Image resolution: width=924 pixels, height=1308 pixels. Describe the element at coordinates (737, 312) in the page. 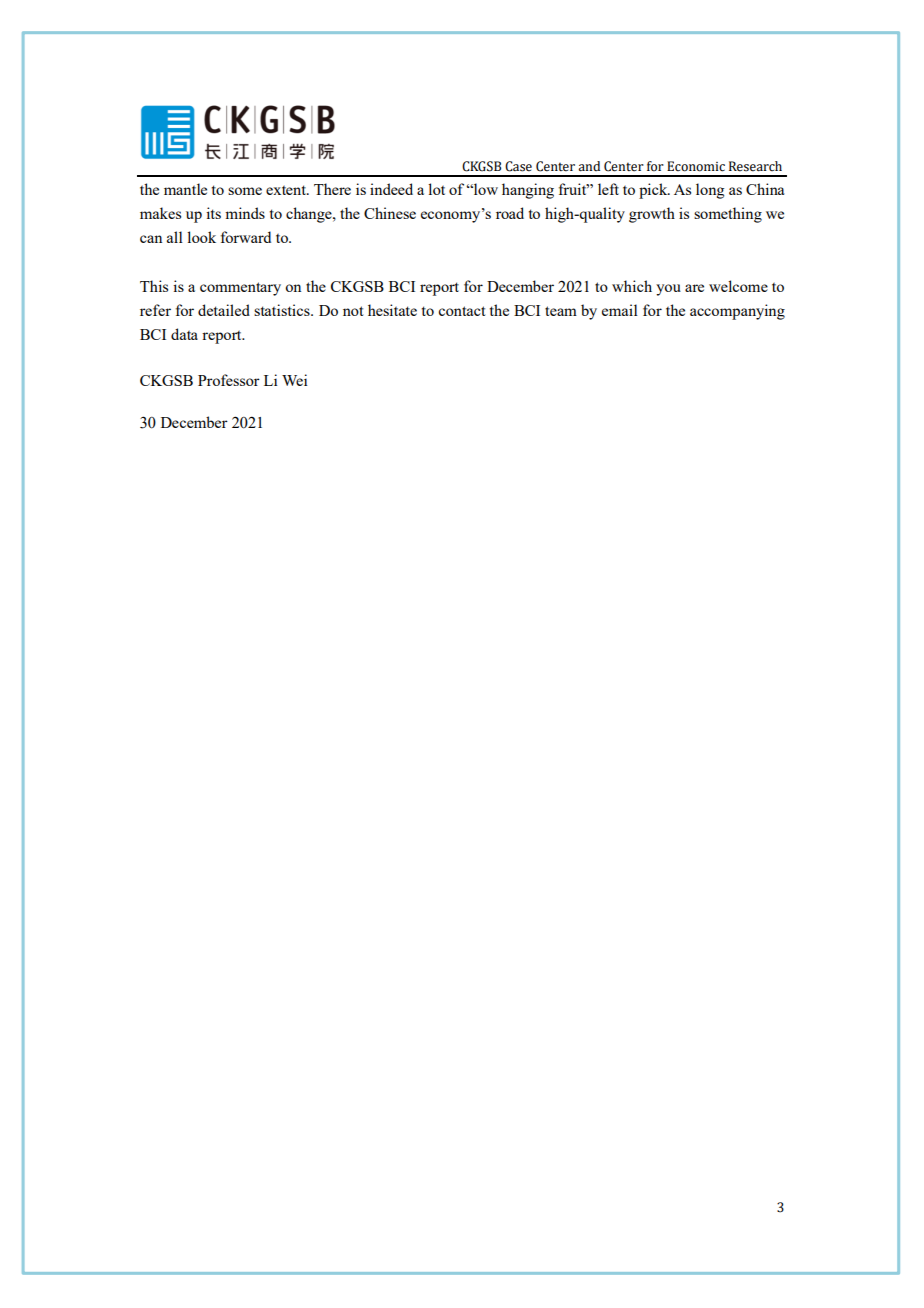

I see `accompanying` at that location.
